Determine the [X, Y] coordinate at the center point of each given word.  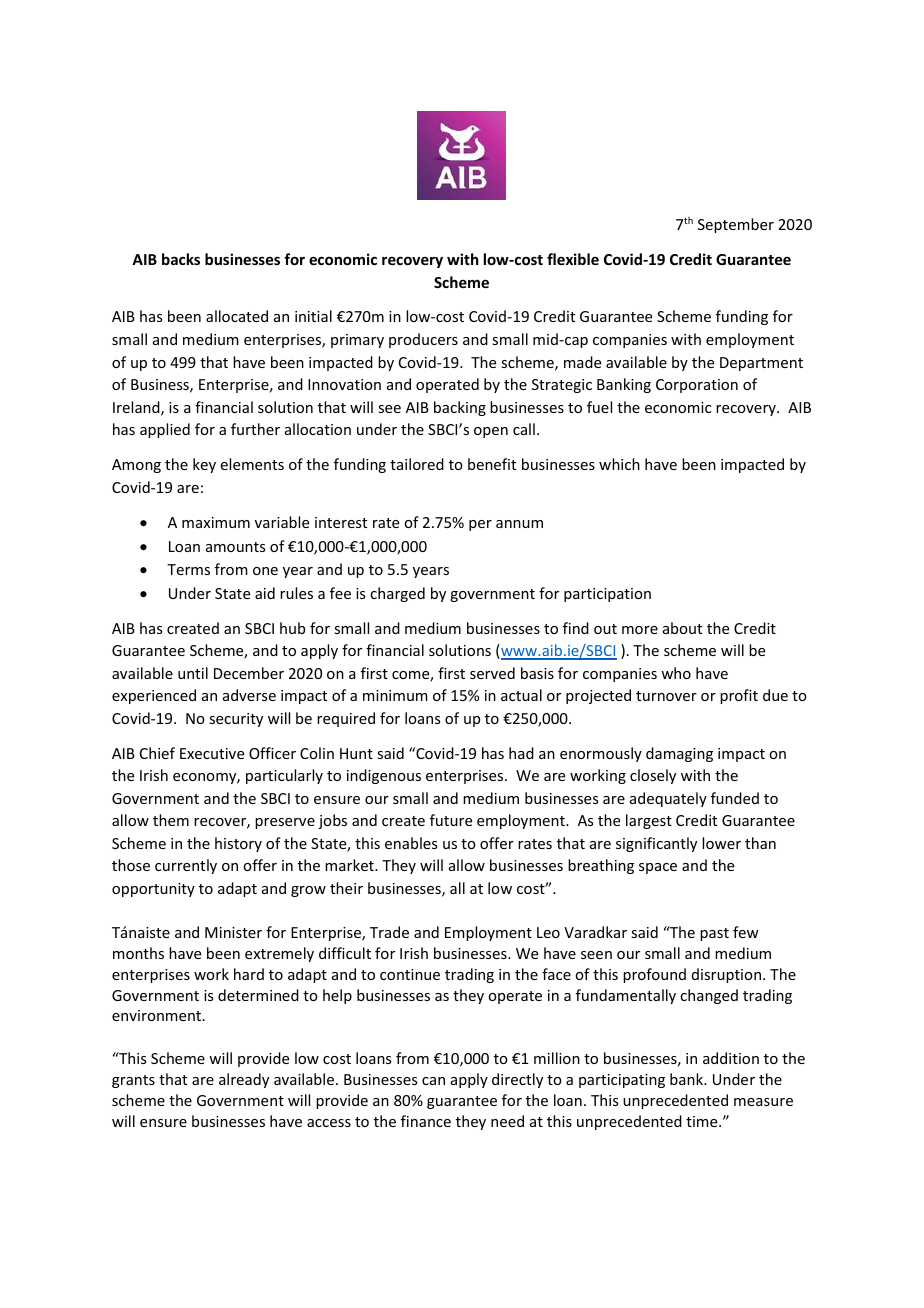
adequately [668, 799]
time [703, 1121]
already [244, 1080]
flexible [573, 259]
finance [426, 1121]
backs [181, 259]
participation [607, 595]
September [736, 225]
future [451, 820]
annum [519, 524]
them [171, 820]
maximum [216, 522]
